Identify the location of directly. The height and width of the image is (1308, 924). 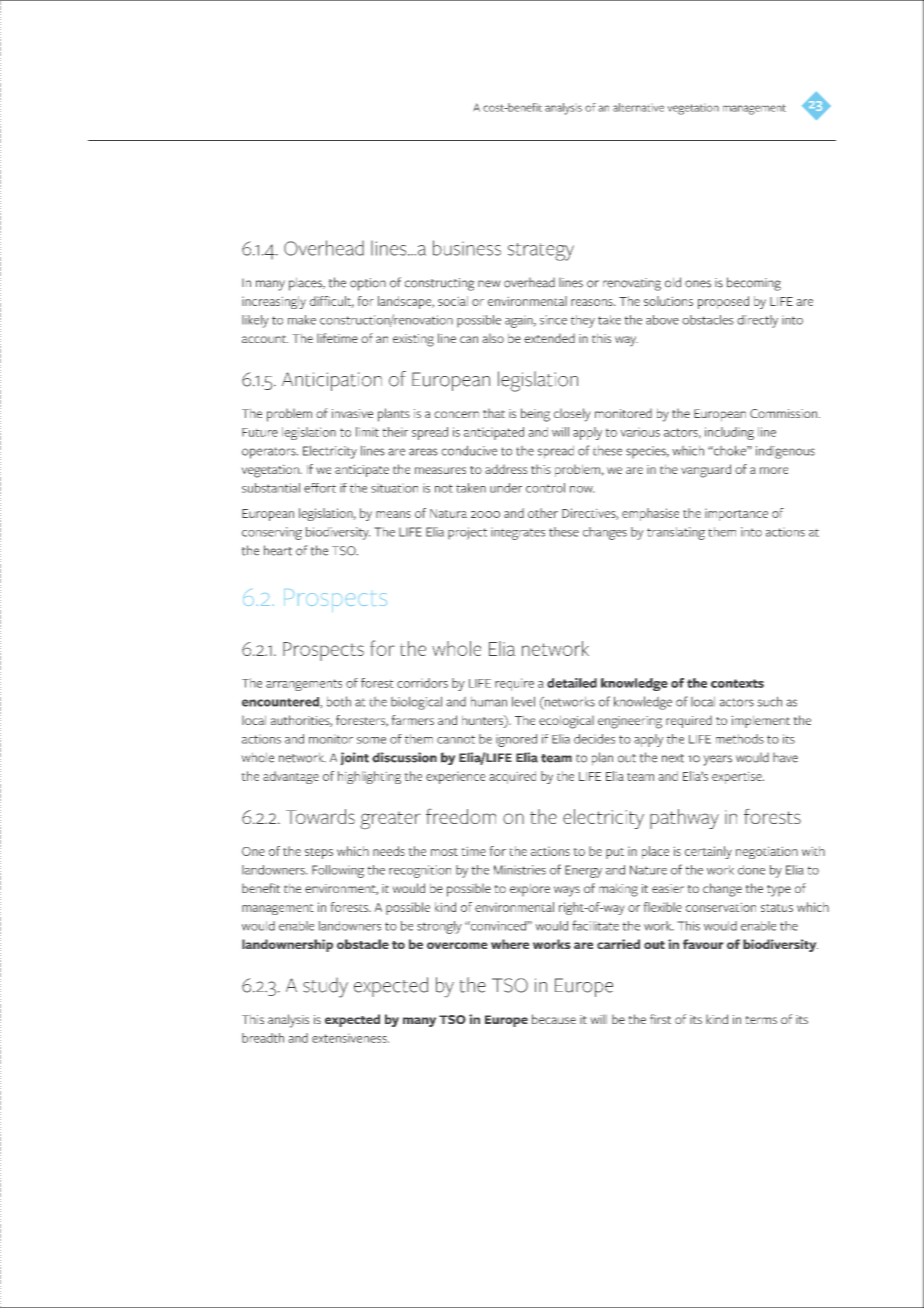
(757, 321).
